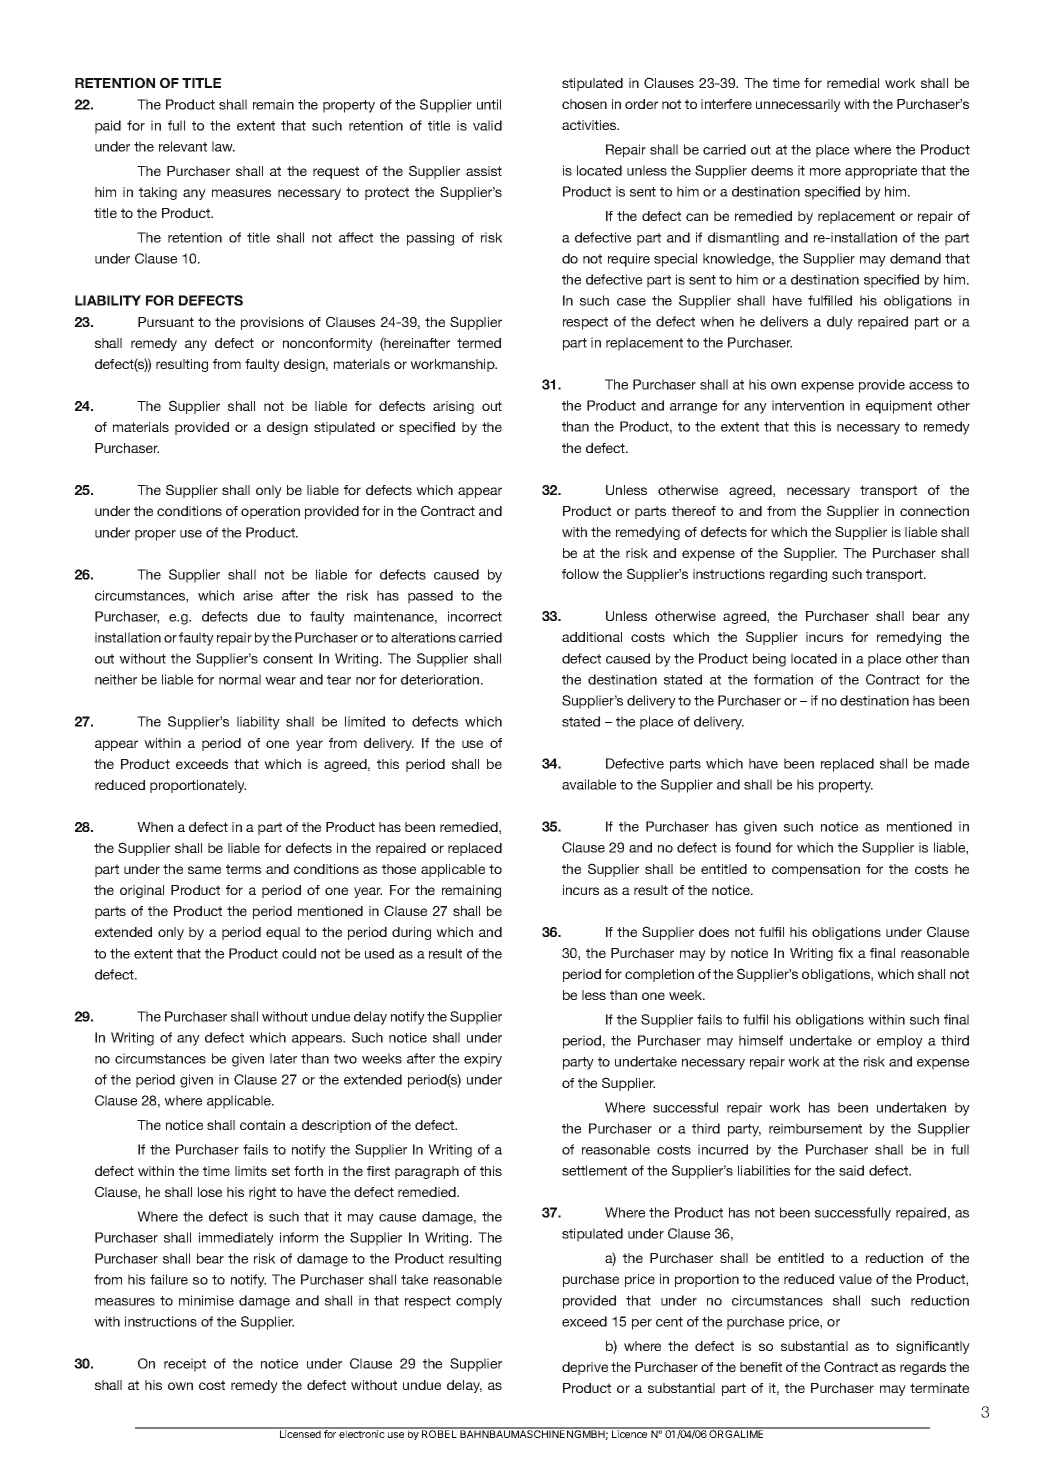 The width and height of the document is (1044, 1477). Describe the element at coordinates (487, 125) in the document. I see `valid` at that location.
